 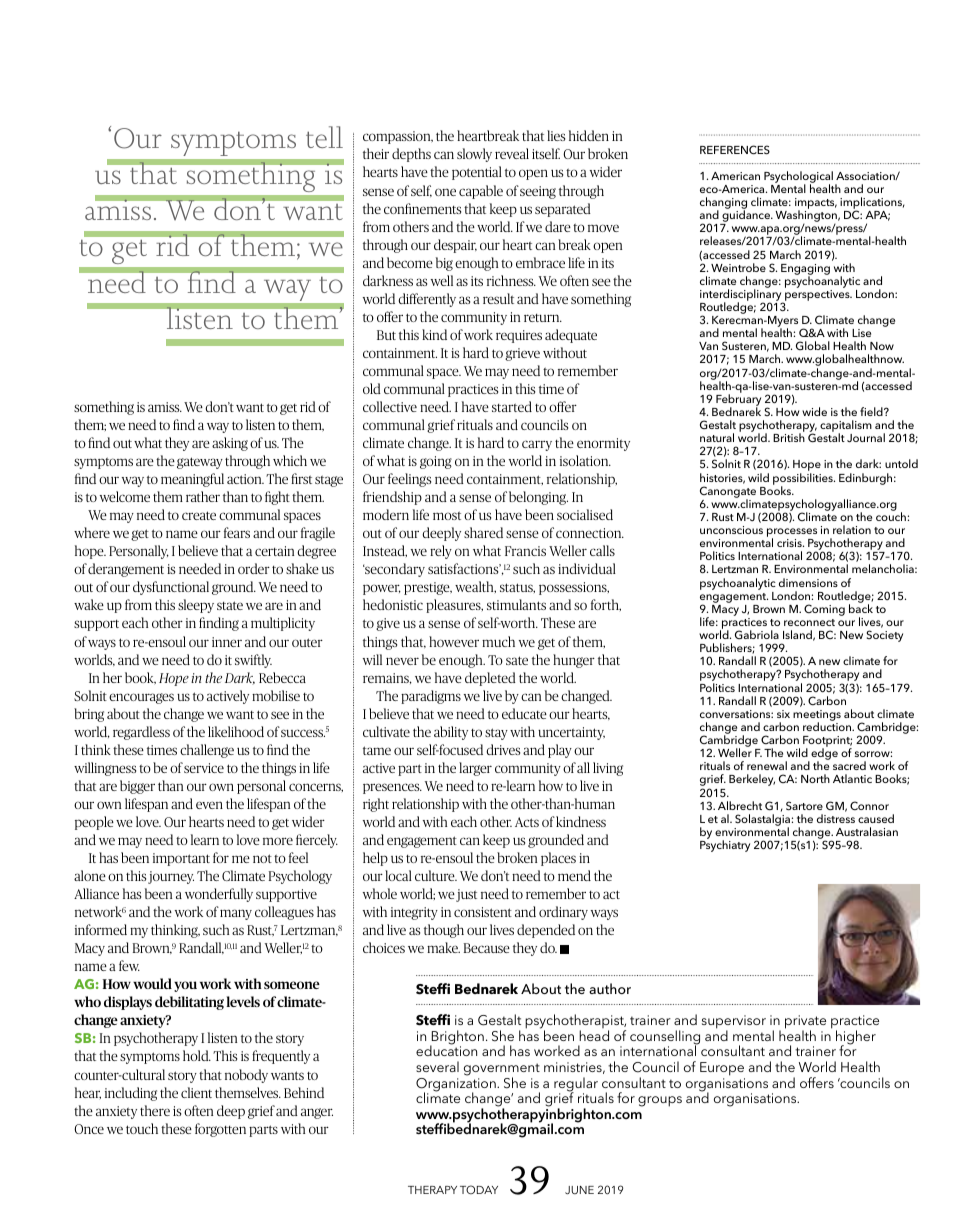 I want to click on tell, so click(x=324, y=137).
